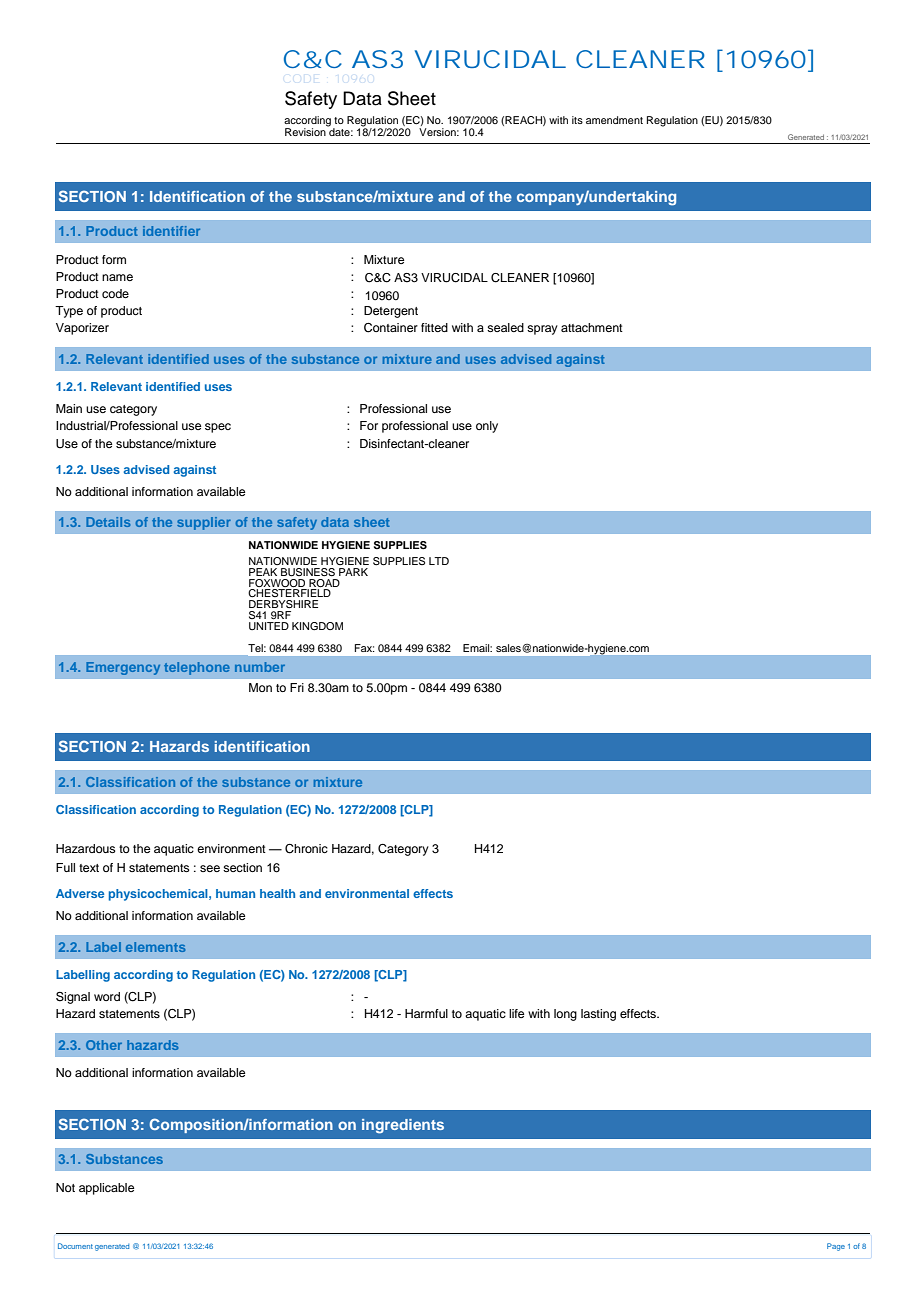 The height and width of the screenshot is (1308, 924). I want to click on LTD, so click(439, 561).
